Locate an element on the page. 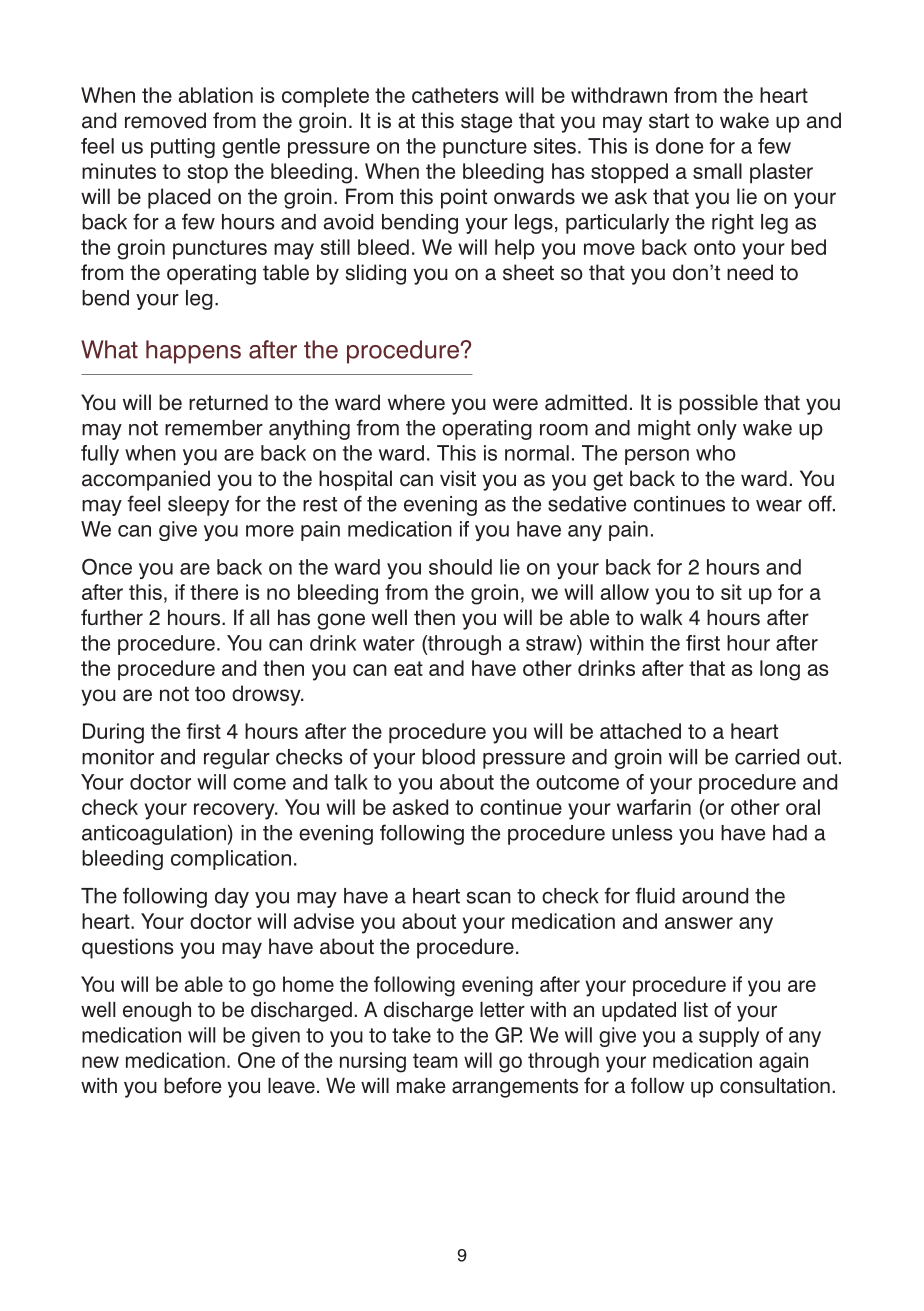 This page has height=1311, width=924. before is located at coordinates (193, 1085).
